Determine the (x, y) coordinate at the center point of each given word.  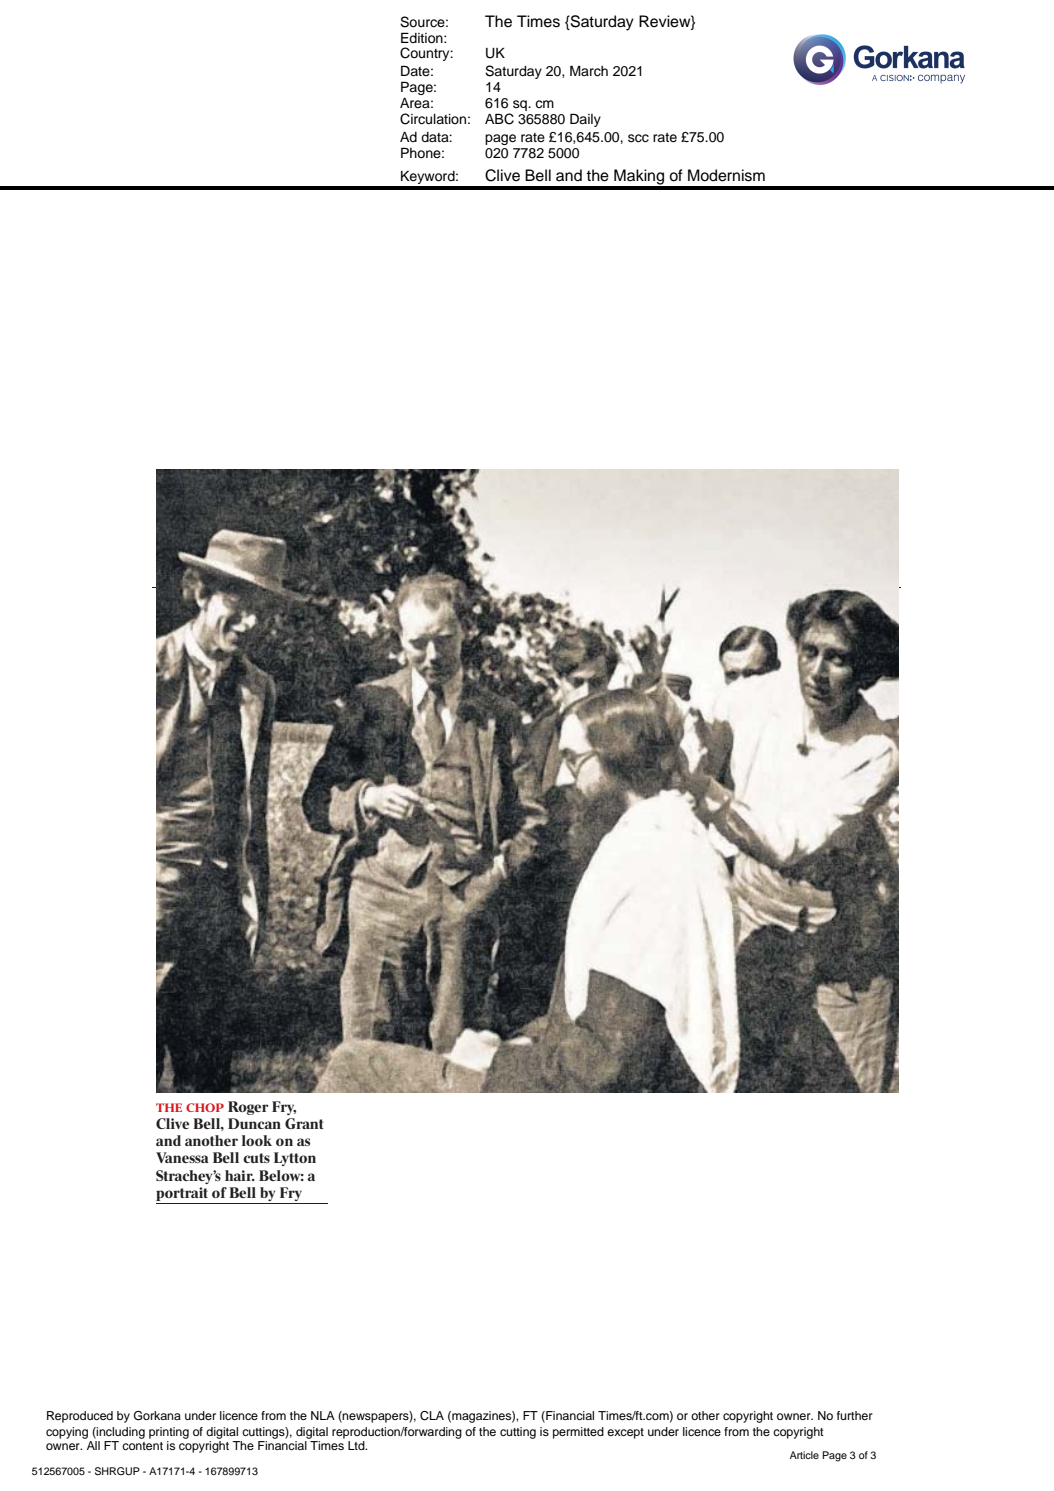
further (855, 1415)
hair (240, 1175)
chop (205, 1107)
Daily (585, 120)
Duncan (254, 1123)
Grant (304, 1123)
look (257, 1140)
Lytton (295, 1159)
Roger (248, 1108)
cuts (256, 1158)
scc (638, 138)
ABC (499, 119)
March (589, 71)
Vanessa (182, 1157)
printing (169, 1433)
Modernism (726, 175)
